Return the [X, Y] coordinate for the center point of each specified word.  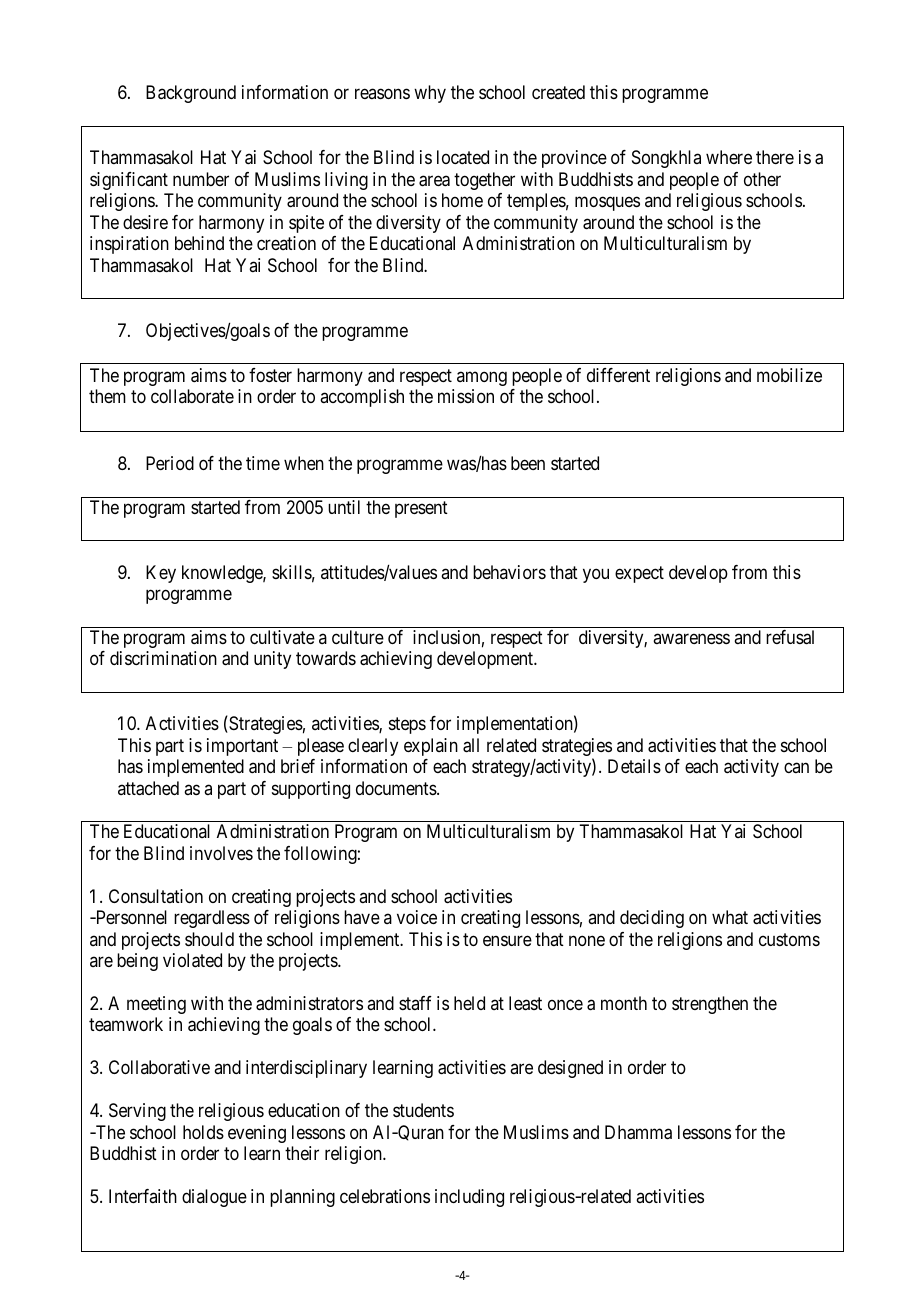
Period [170, 463]
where [729, 157]
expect [639, 574]
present [421, 509]
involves [221, 853]
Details [634, 766]
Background [191, 94]
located [463, 157]
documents [397, 788]
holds [203, 1132]
